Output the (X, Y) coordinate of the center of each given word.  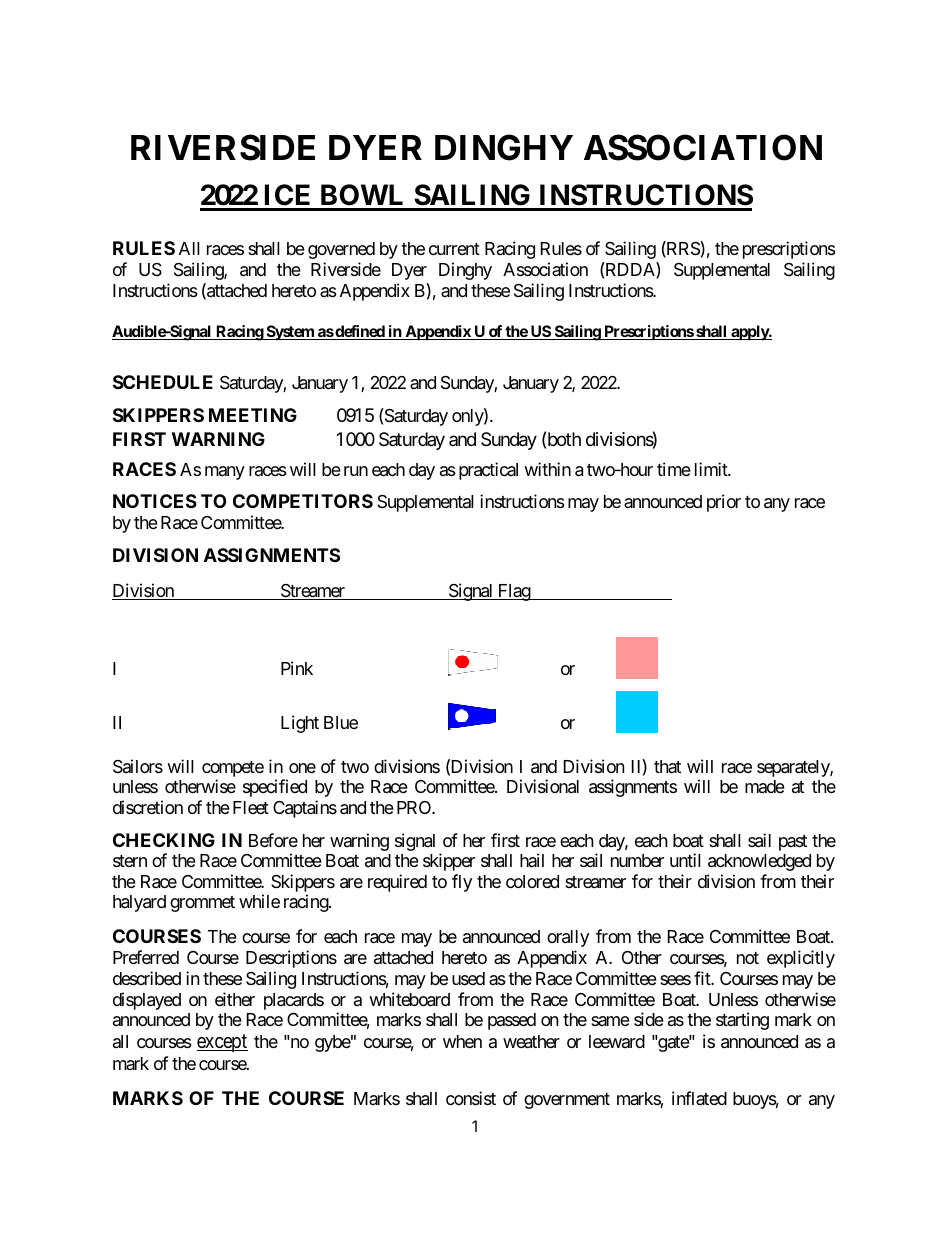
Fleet (251, 807)
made (765, 786)
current (454, 249)
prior (724, 503)
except (222, 1043)
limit (712, 469)
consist (471, 1098)
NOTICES (155, 501)
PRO (415, 807)
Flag (513, 592)
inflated (699, 1098)
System (290, 333)
